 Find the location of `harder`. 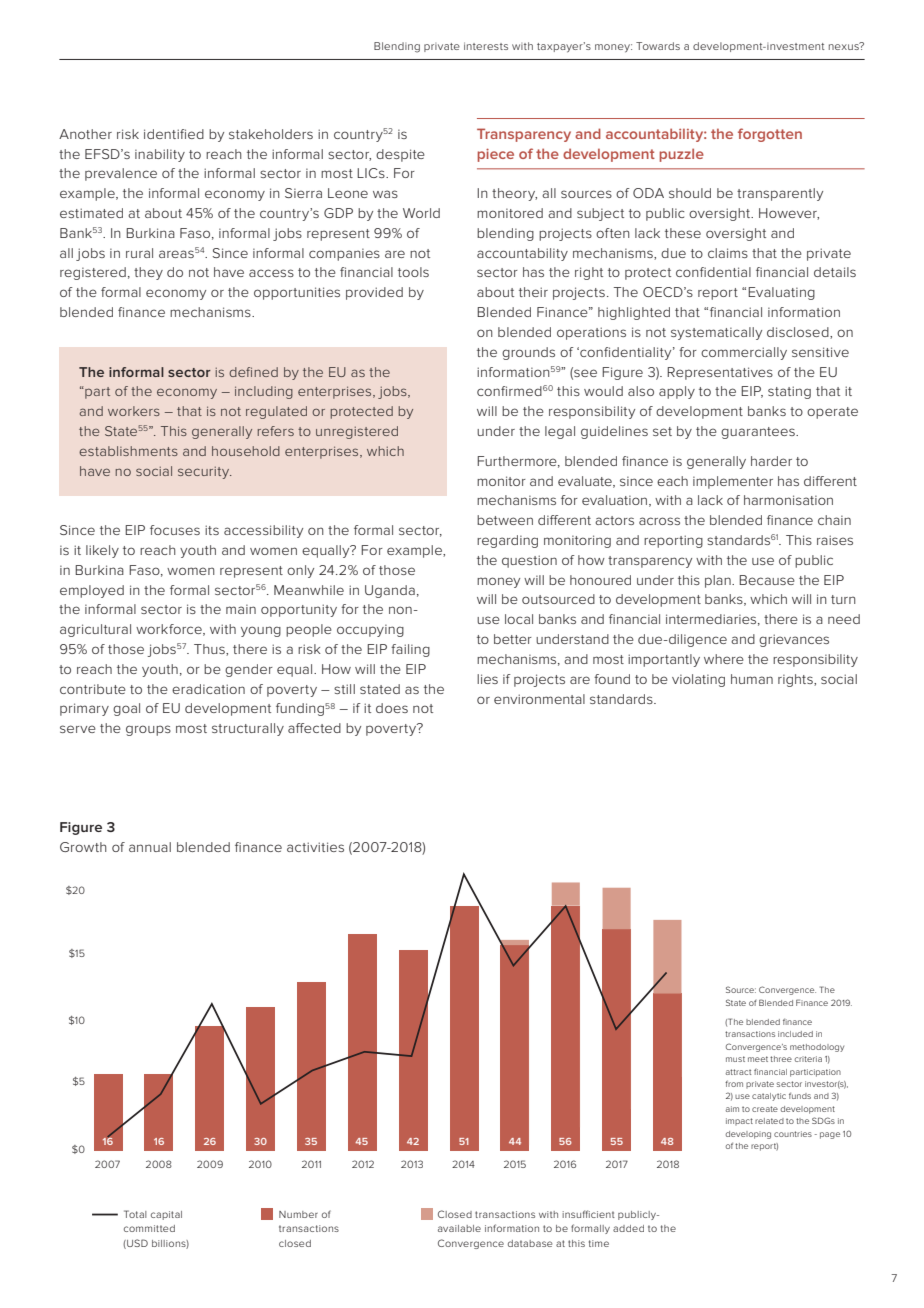

harder is located at coordinates (771, 461).
